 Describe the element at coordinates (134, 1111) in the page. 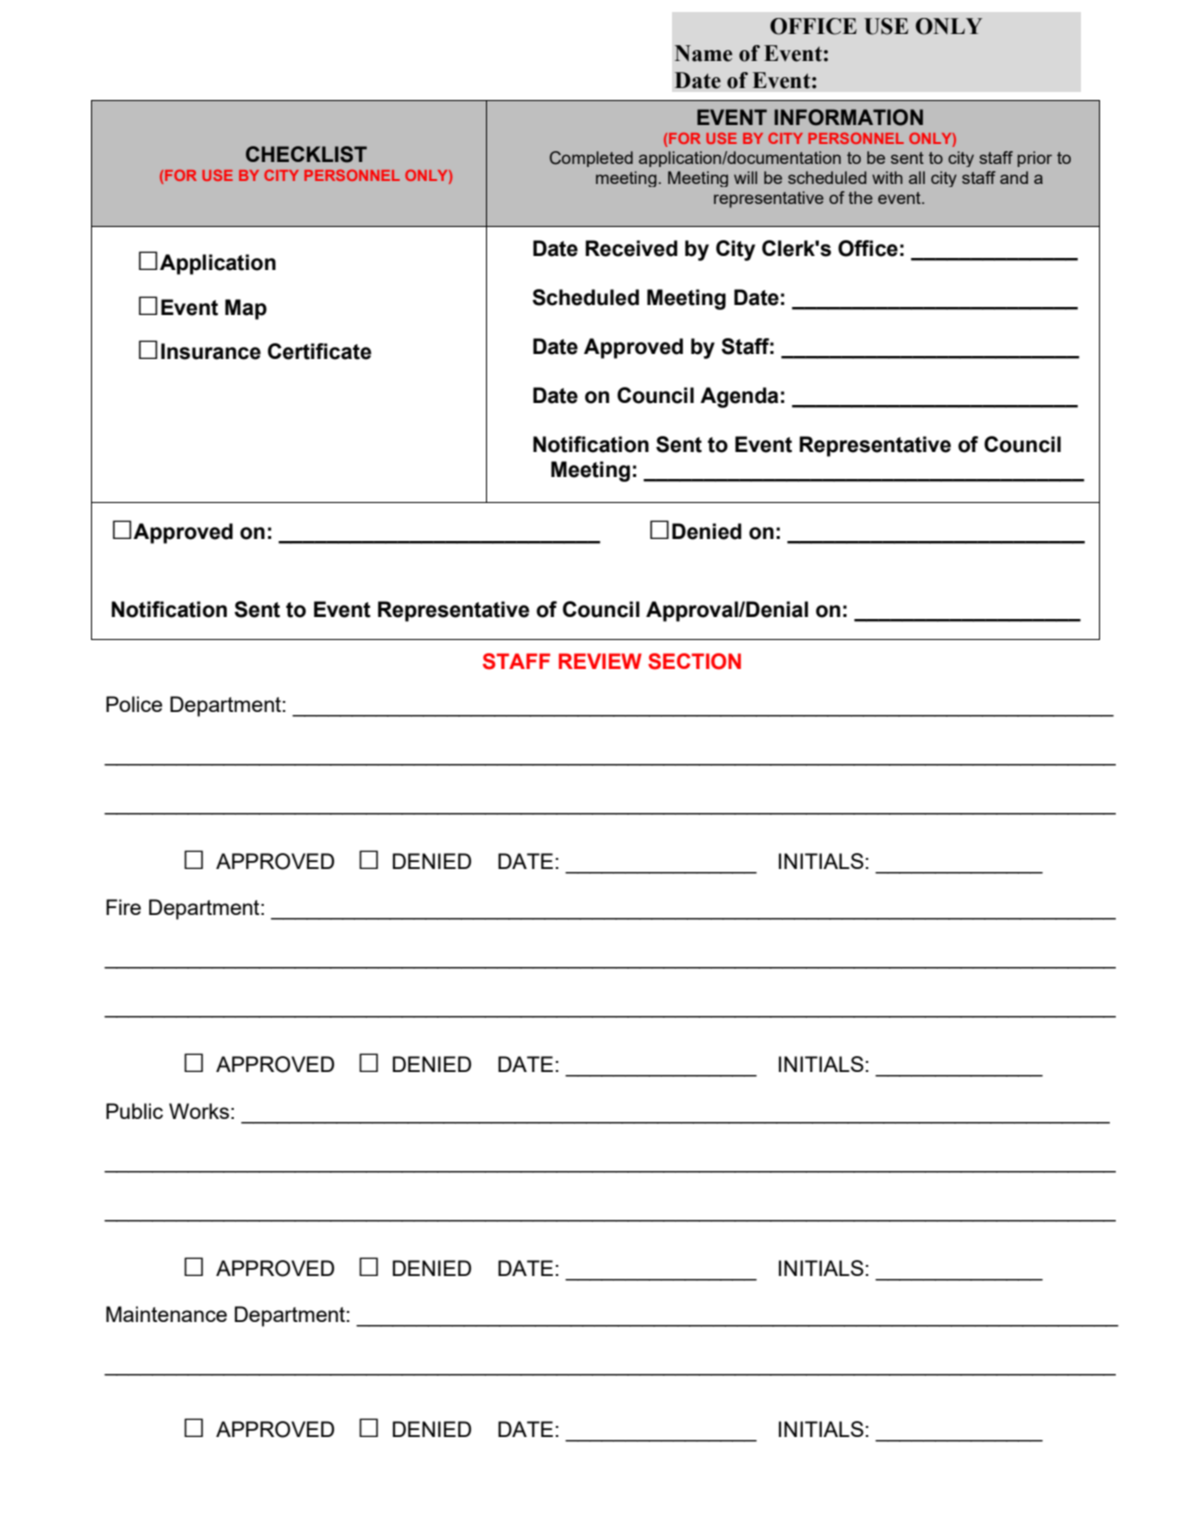

I see `Public` at that location.
